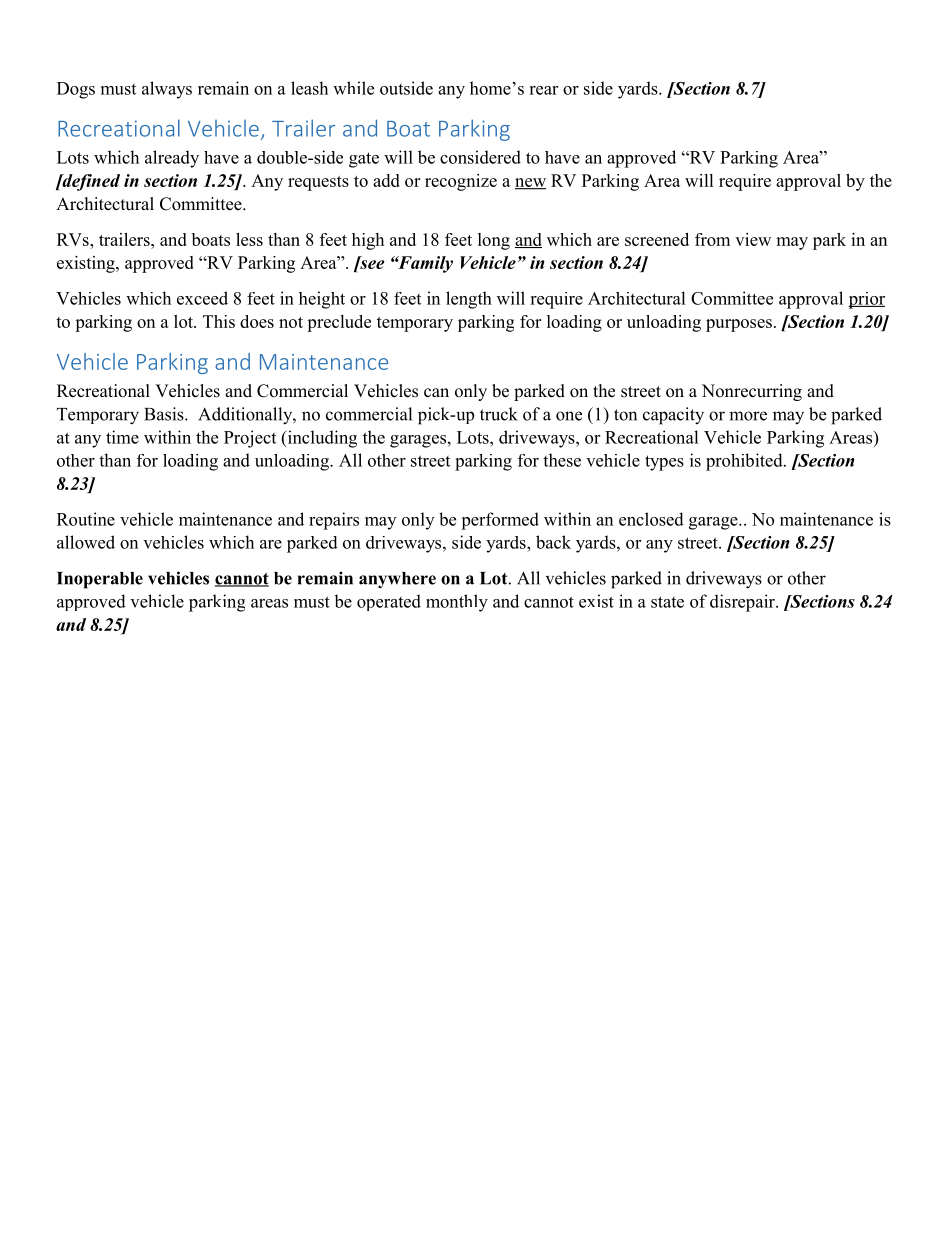 The height and width of the document is (1233, 952). I want to click on time, so click(122, 437).
